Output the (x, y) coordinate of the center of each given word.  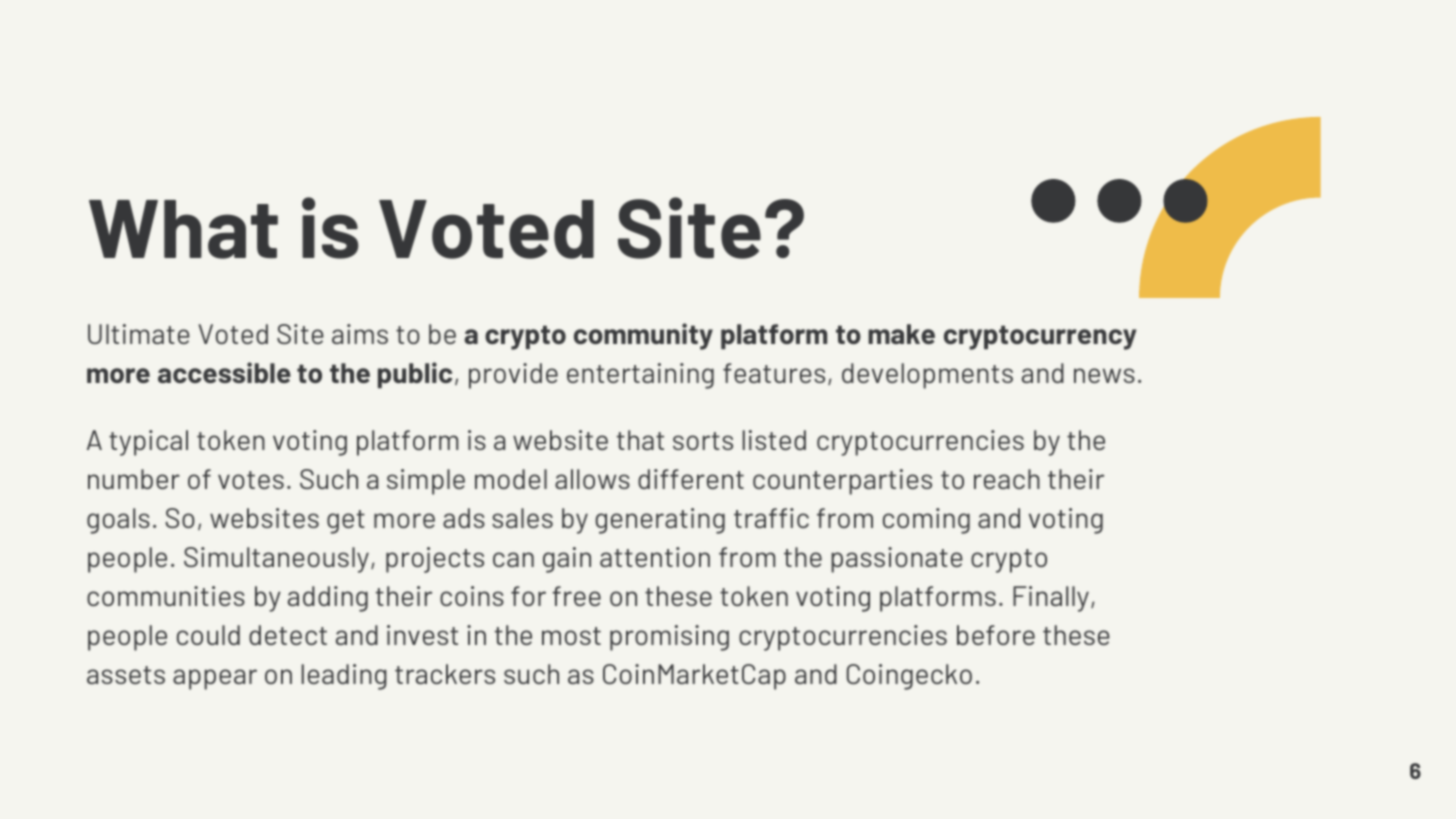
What (183, 229)
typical (148, 443)
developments (927, 376)
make (901, 334)
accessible (224, 372)
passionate (897, 560)
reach (1007, 479)
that (640, 440)
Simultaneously (276, 560)
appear (215, 679)
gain (567, 560)
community (643, 336)
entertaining (640, 376)
